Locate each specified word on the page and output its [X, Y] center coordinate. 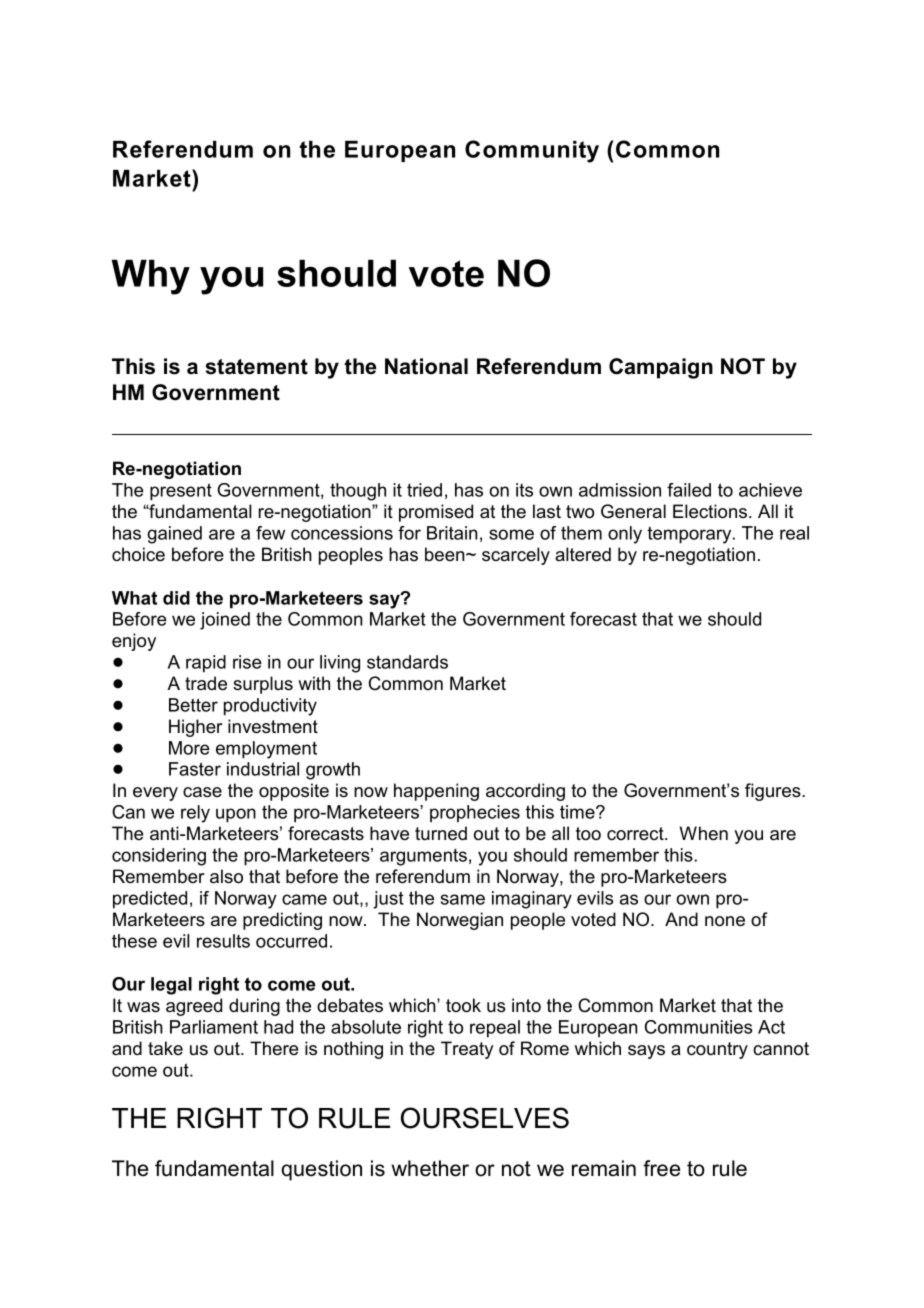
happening [436, 792]
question [321, 1170]
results [223, 941]
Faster [195, 769]
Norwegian [460, 921]
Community [532, 151]
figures [774, 792]
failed [689, 490]
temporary [690, 535]
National [426, 366]
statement [257, 367]
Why [151, 277]
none [725, 921]
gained [174, 535]
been [446, 554]
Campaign [661, 368]
